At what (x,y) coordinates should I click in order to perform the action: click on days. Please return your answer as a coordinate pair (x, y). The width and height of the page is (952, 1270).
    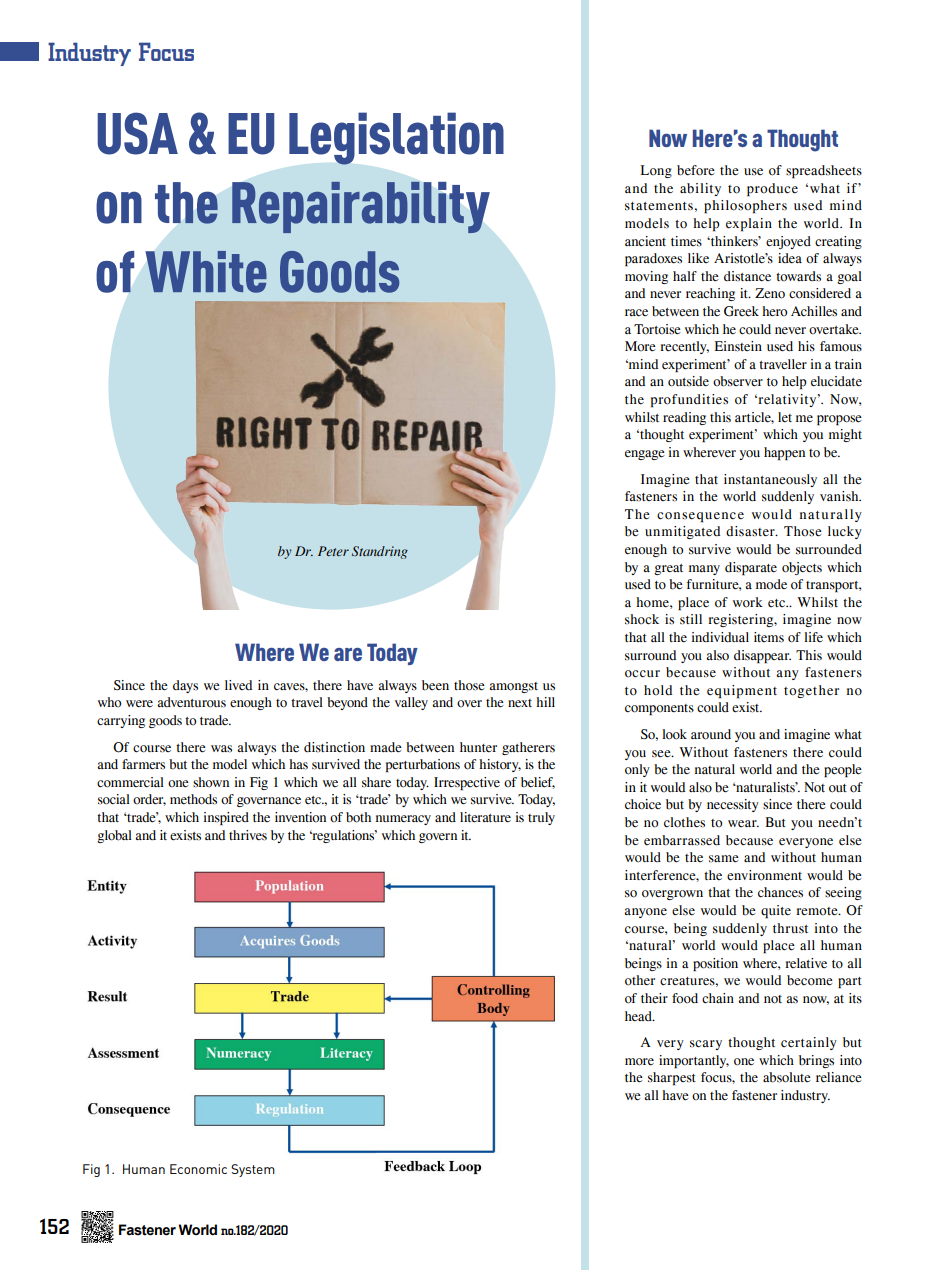
    Looking at the image, I should click on (185, 686).
